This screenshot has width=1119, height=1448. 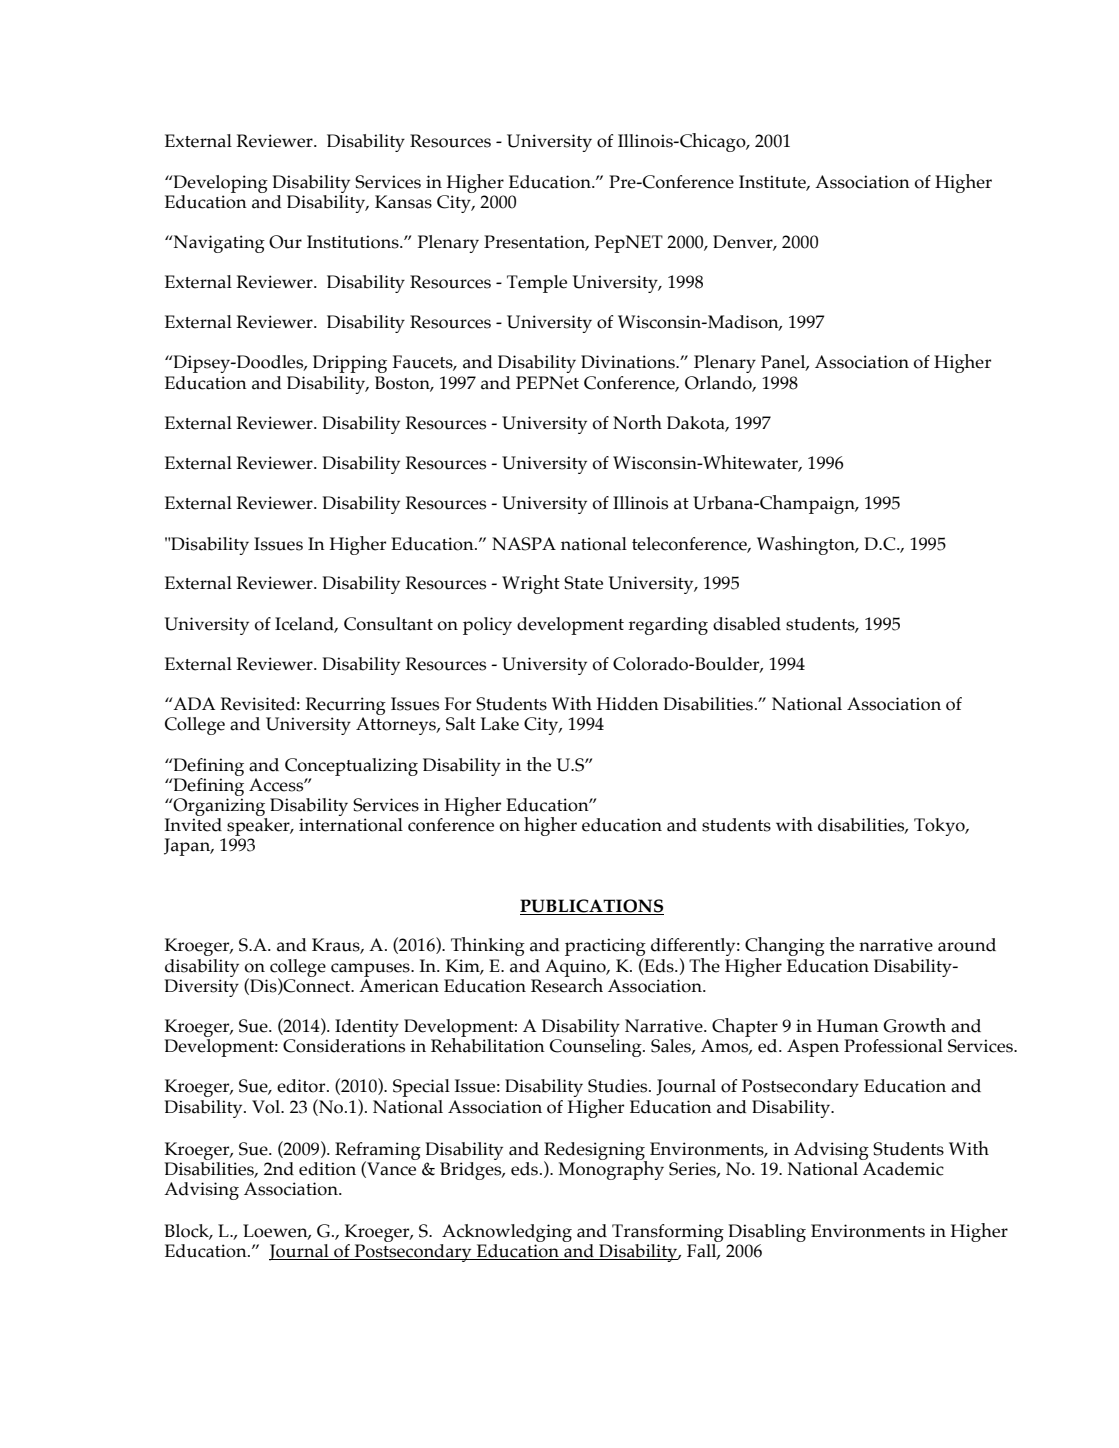 What do you see at coordinates (388, 624) in the screenshot?
I see `Consultant` at bounding box center [388, 624].
